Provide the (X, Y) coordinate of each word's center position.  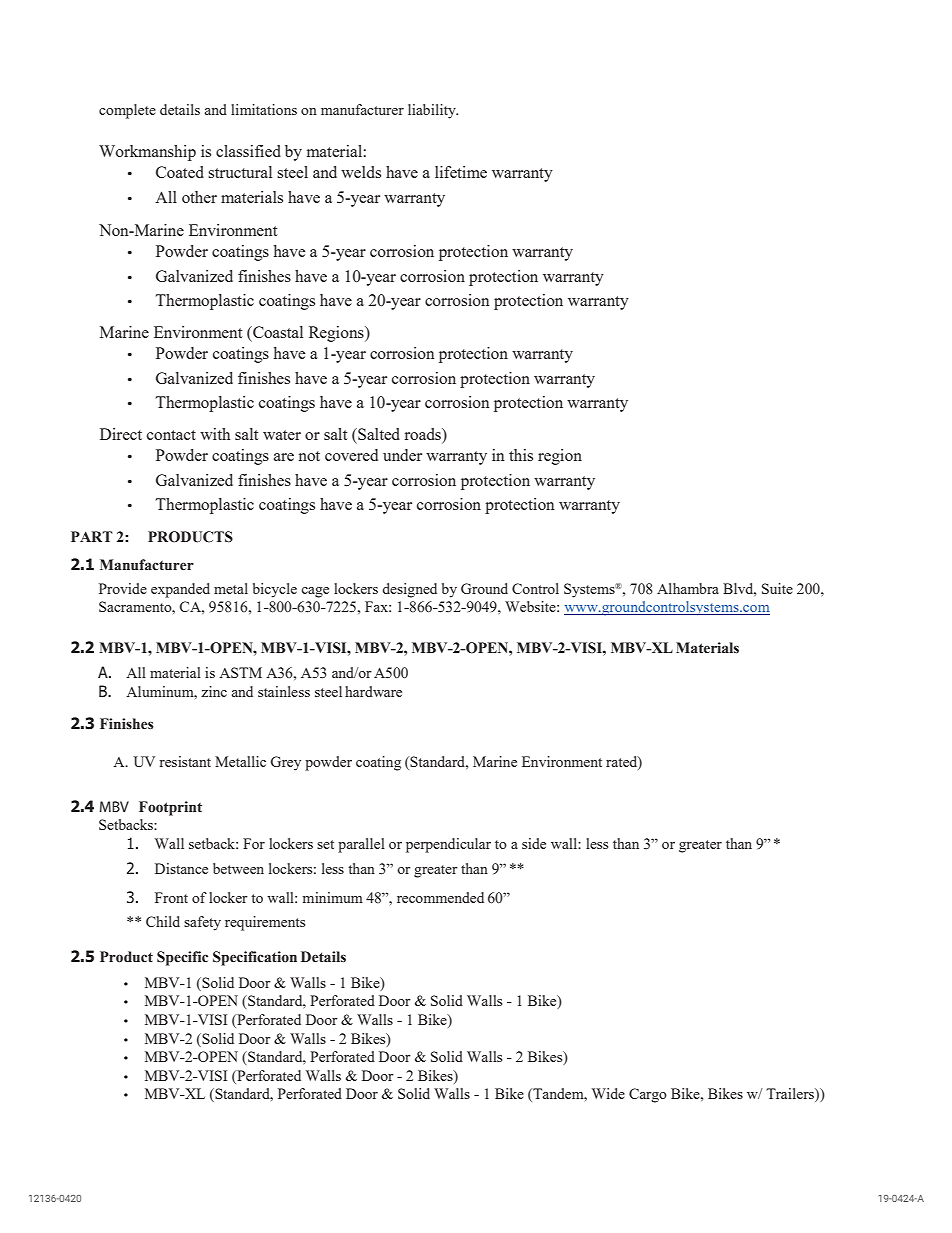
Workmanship (147, 153)
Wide (608, 1093)
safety (202, 923)
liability (433, 111)
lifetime (461, 172)
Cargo (648, 1095)
